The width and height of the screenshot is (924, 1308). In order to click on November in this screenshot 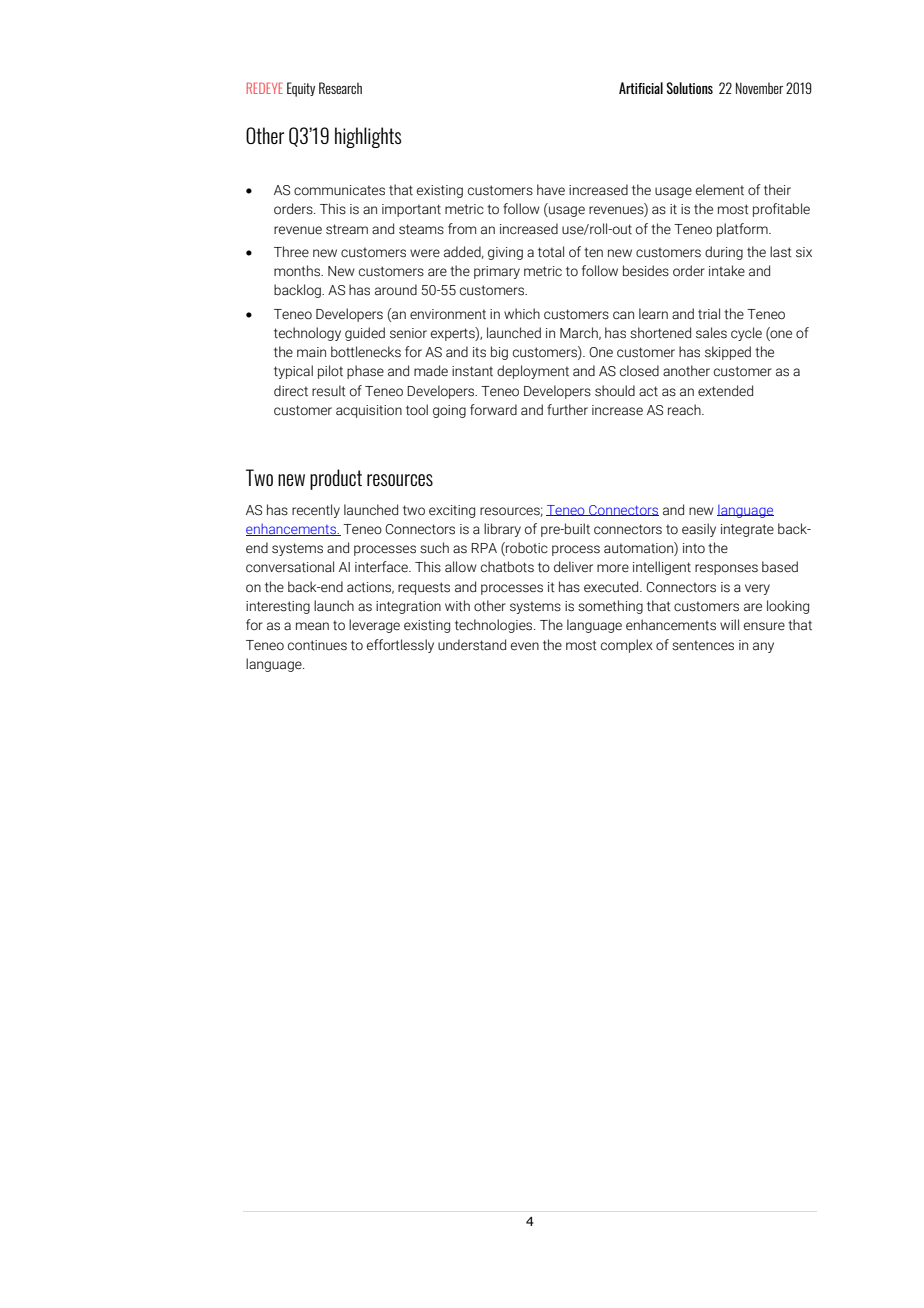, I will do `click(759, 88)`.
